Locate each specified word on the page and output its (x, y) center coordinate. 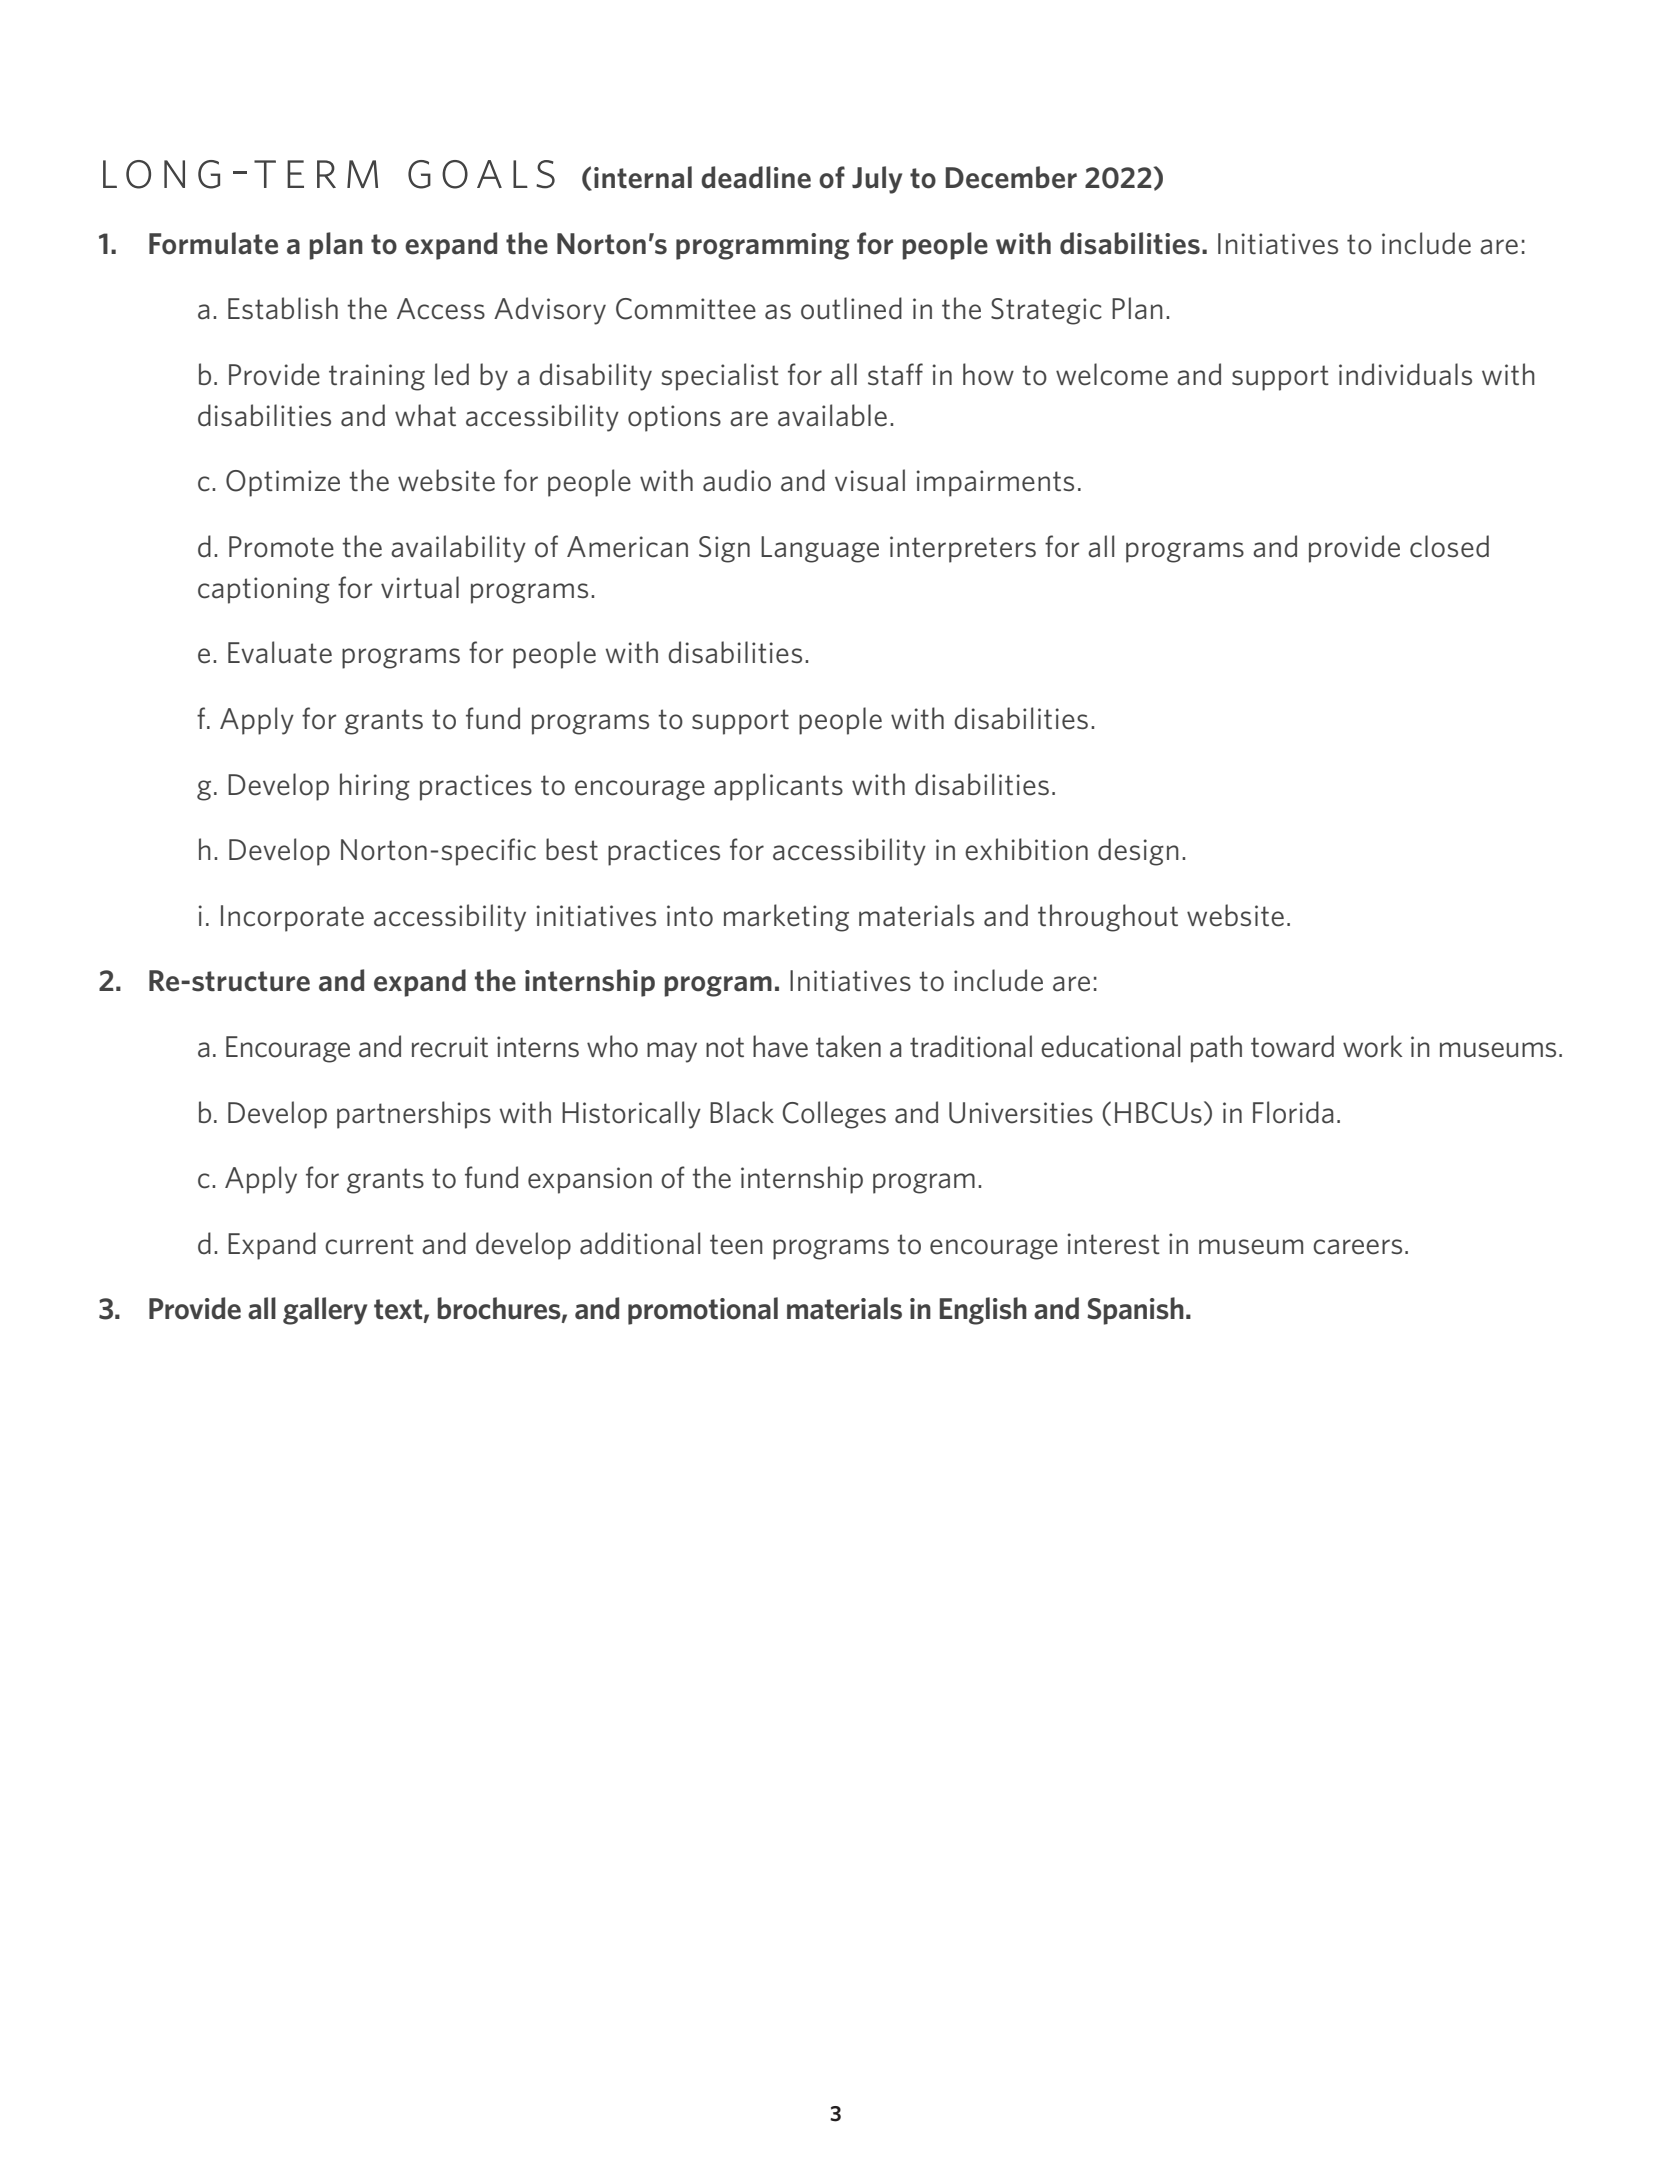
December (1011, 177)
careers (1357, 1247)
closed (1449, 546)
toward (1292, 1046)
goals (481, 174)
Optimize (283, 483)
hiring (375, 787)
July (877, 180)
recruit (450, 1047)
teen (736, 1244)
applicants (778, 787)
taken (848, 1046)
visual (870, 480)
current (369, 1244)
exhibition (1026, 849)
